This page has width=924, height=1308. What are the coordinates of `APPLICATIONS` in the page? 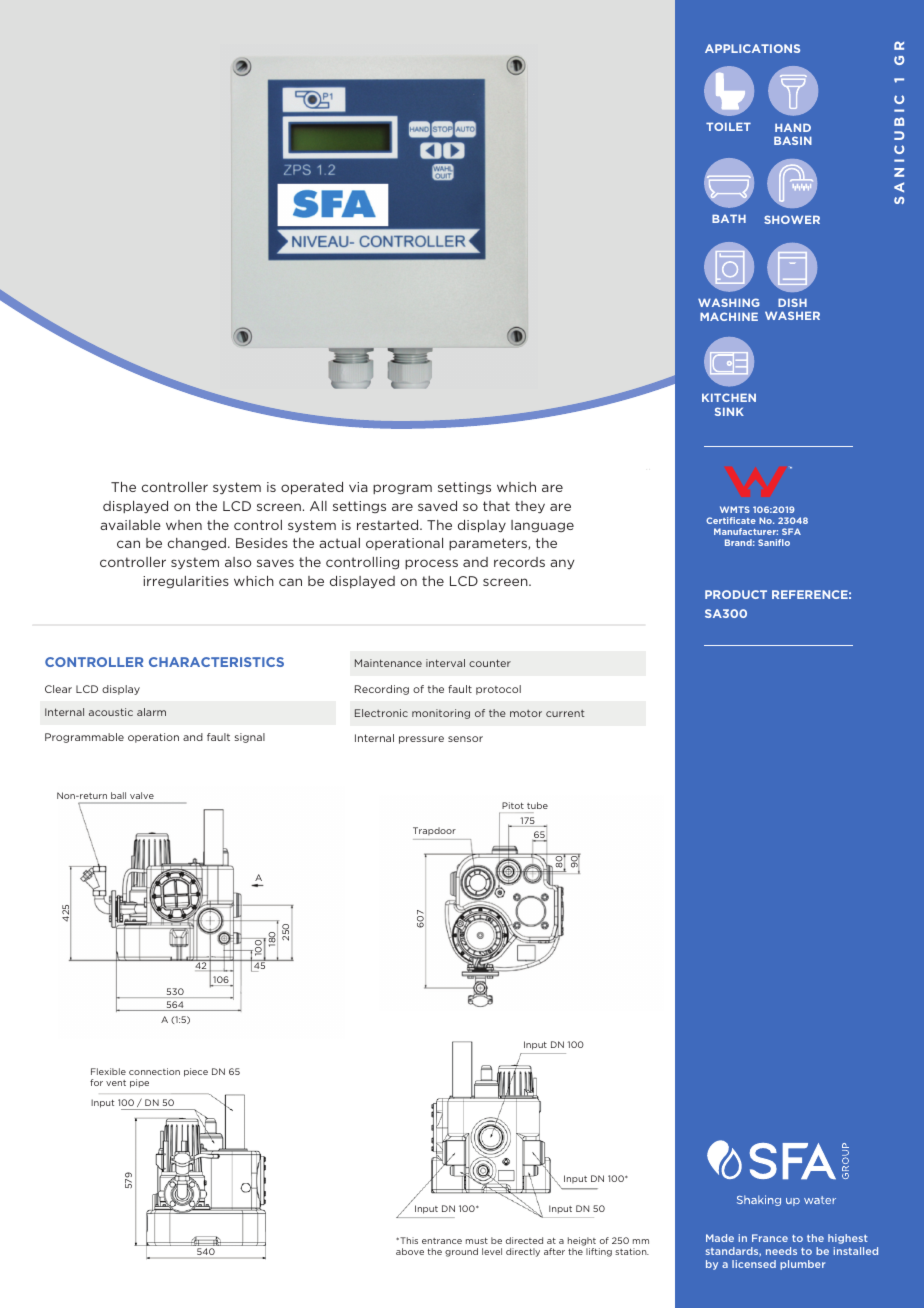 It's located at (752, 48).
